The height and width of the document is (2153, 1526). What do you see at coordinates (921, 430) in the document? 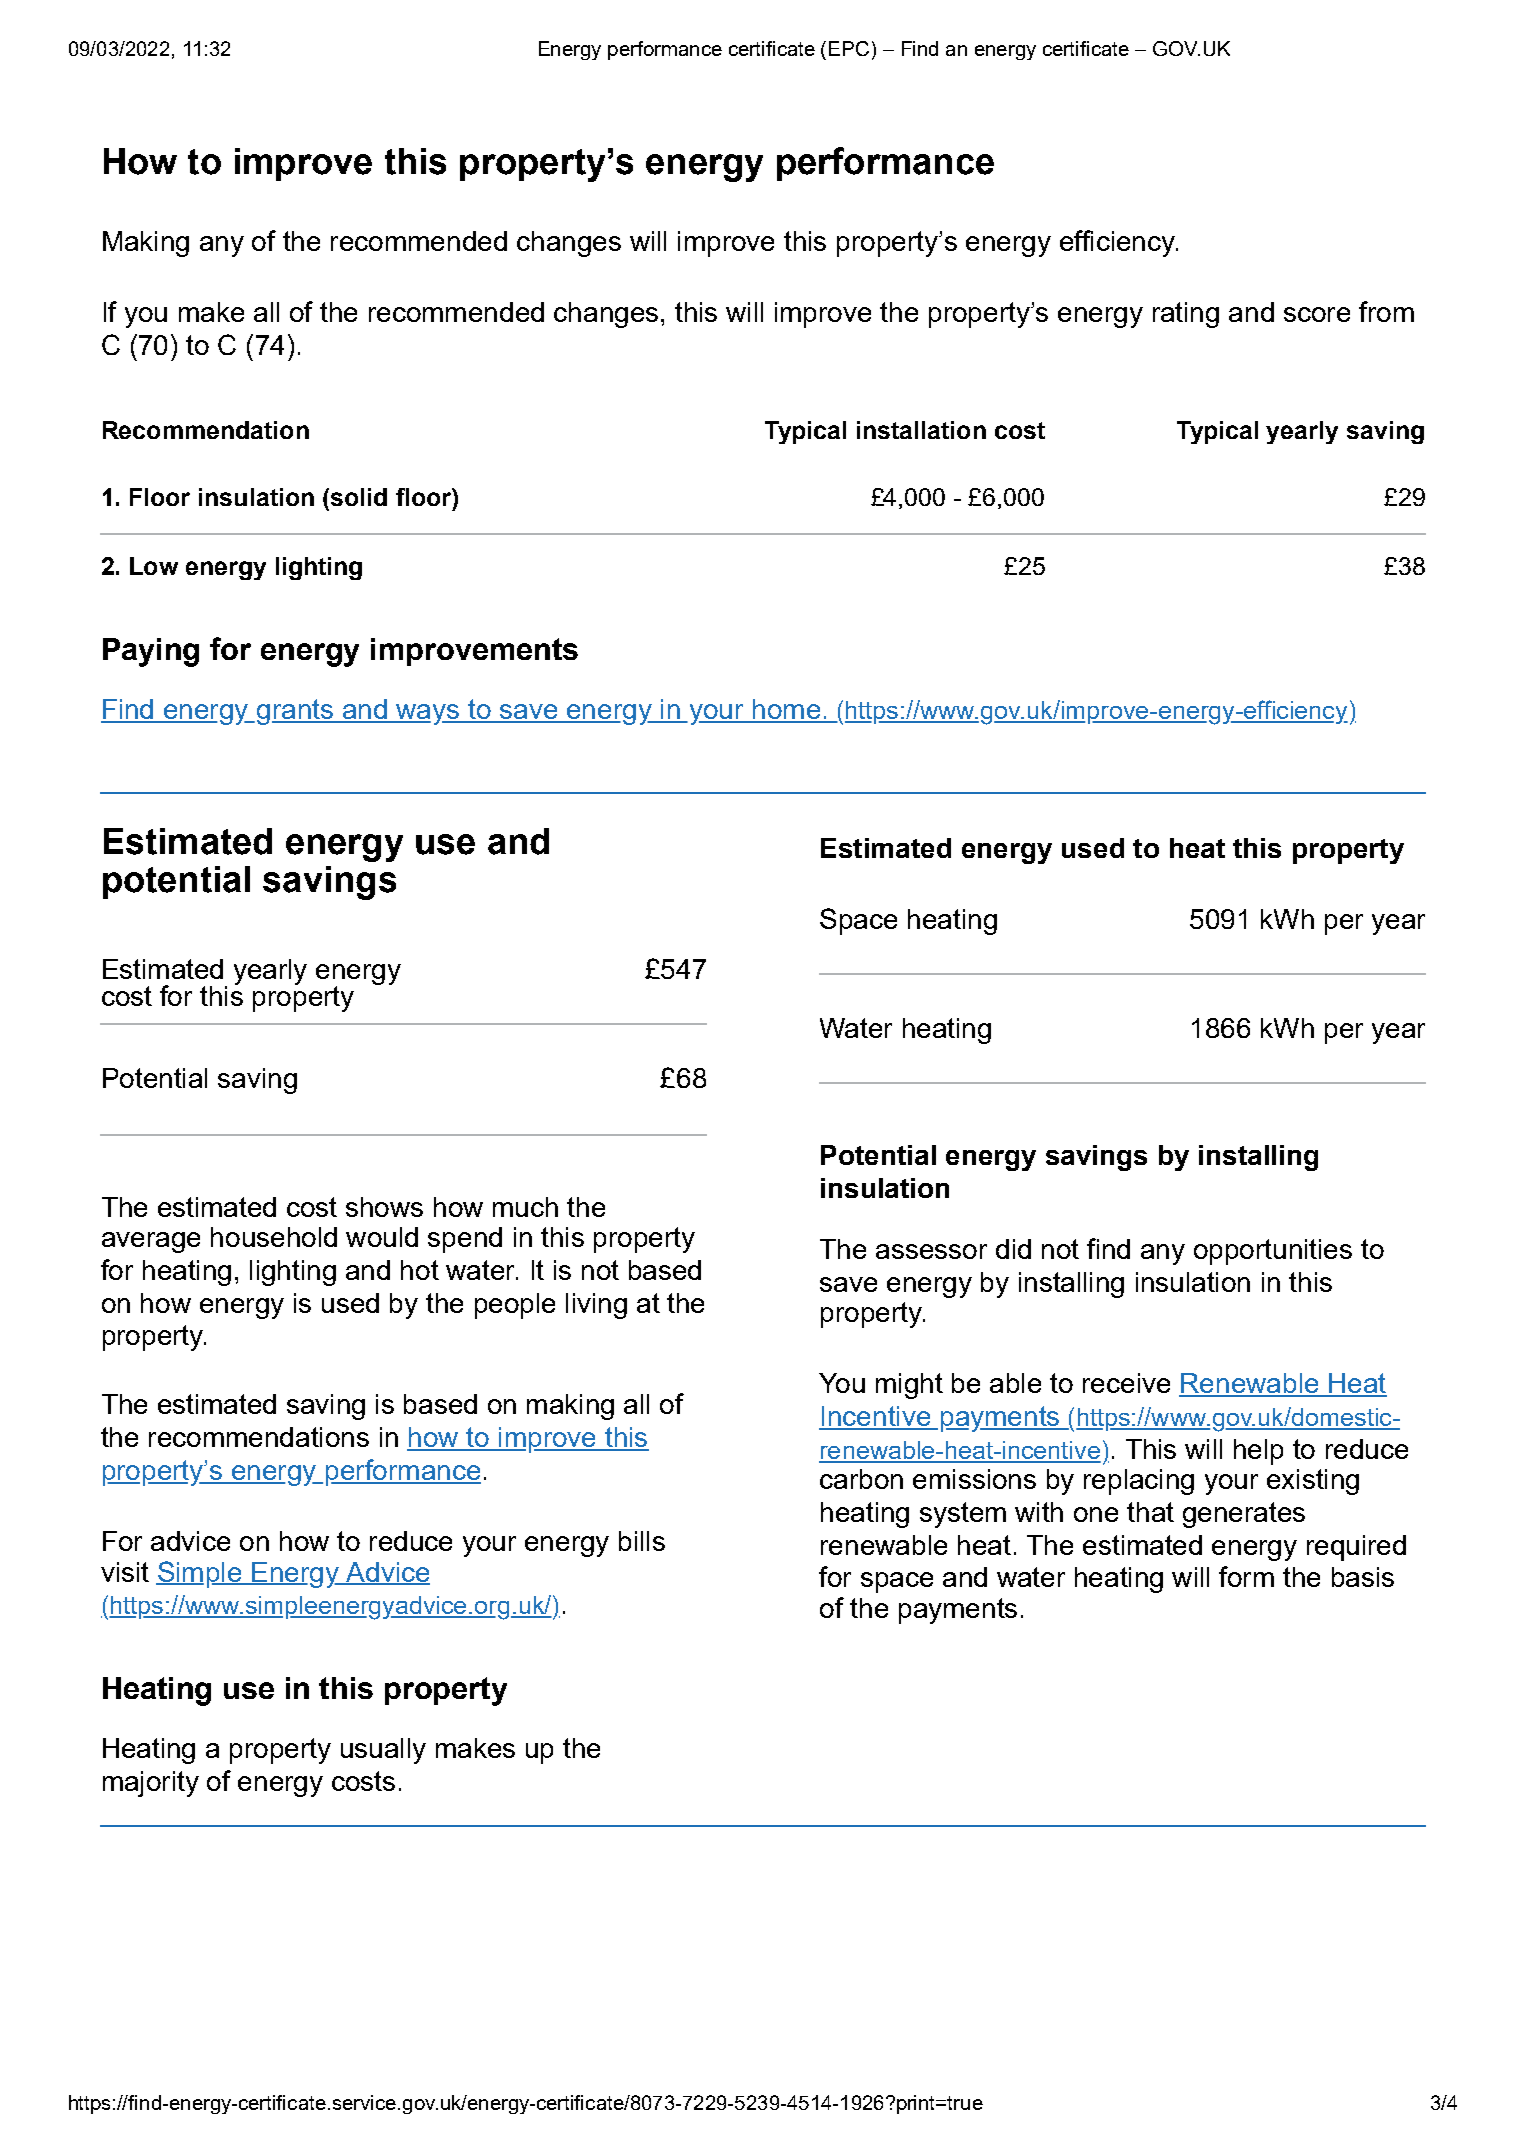
I see `installation` at bounding box center [921, 430].
